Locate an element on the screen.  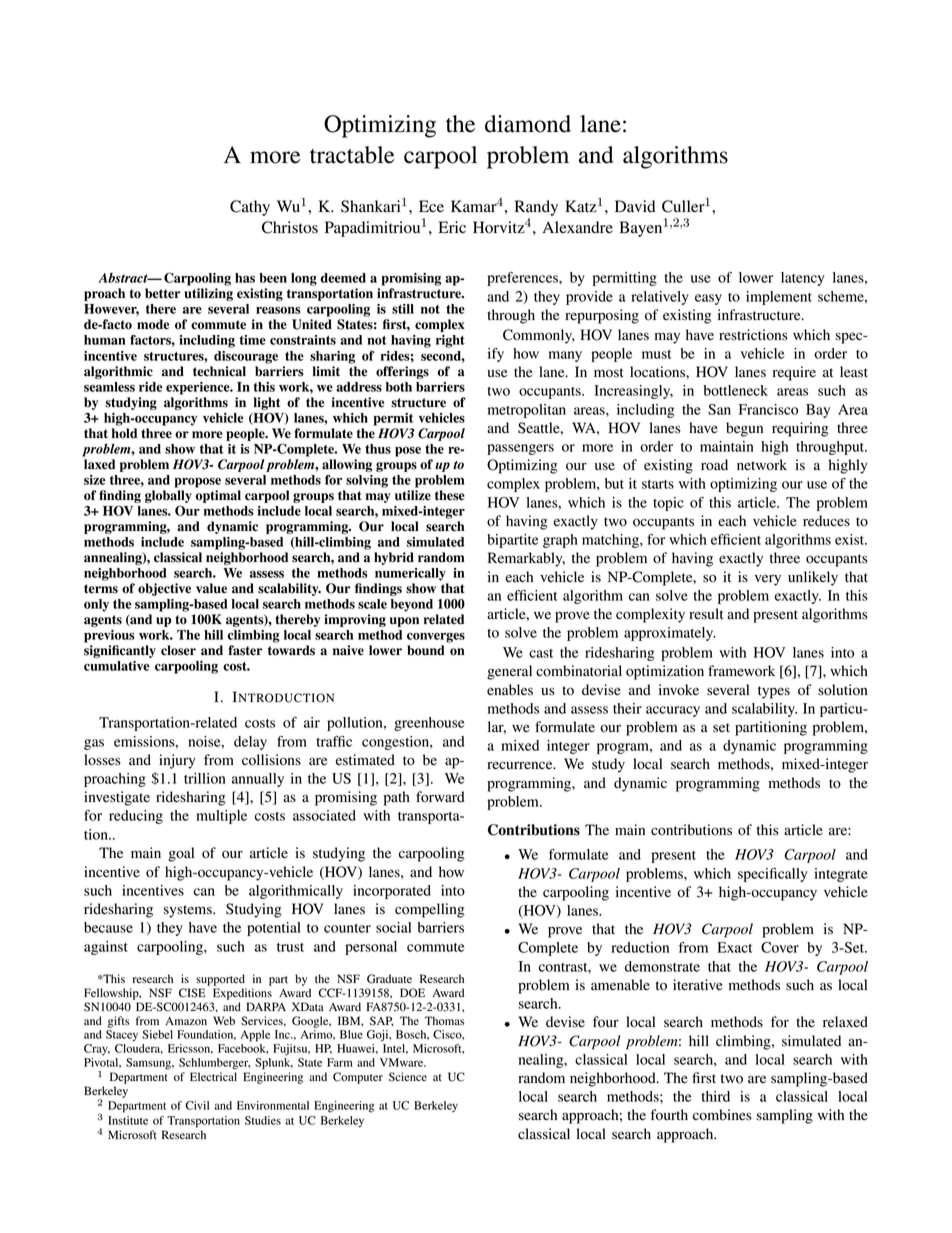
closer is located at coordinates (178, 650).
